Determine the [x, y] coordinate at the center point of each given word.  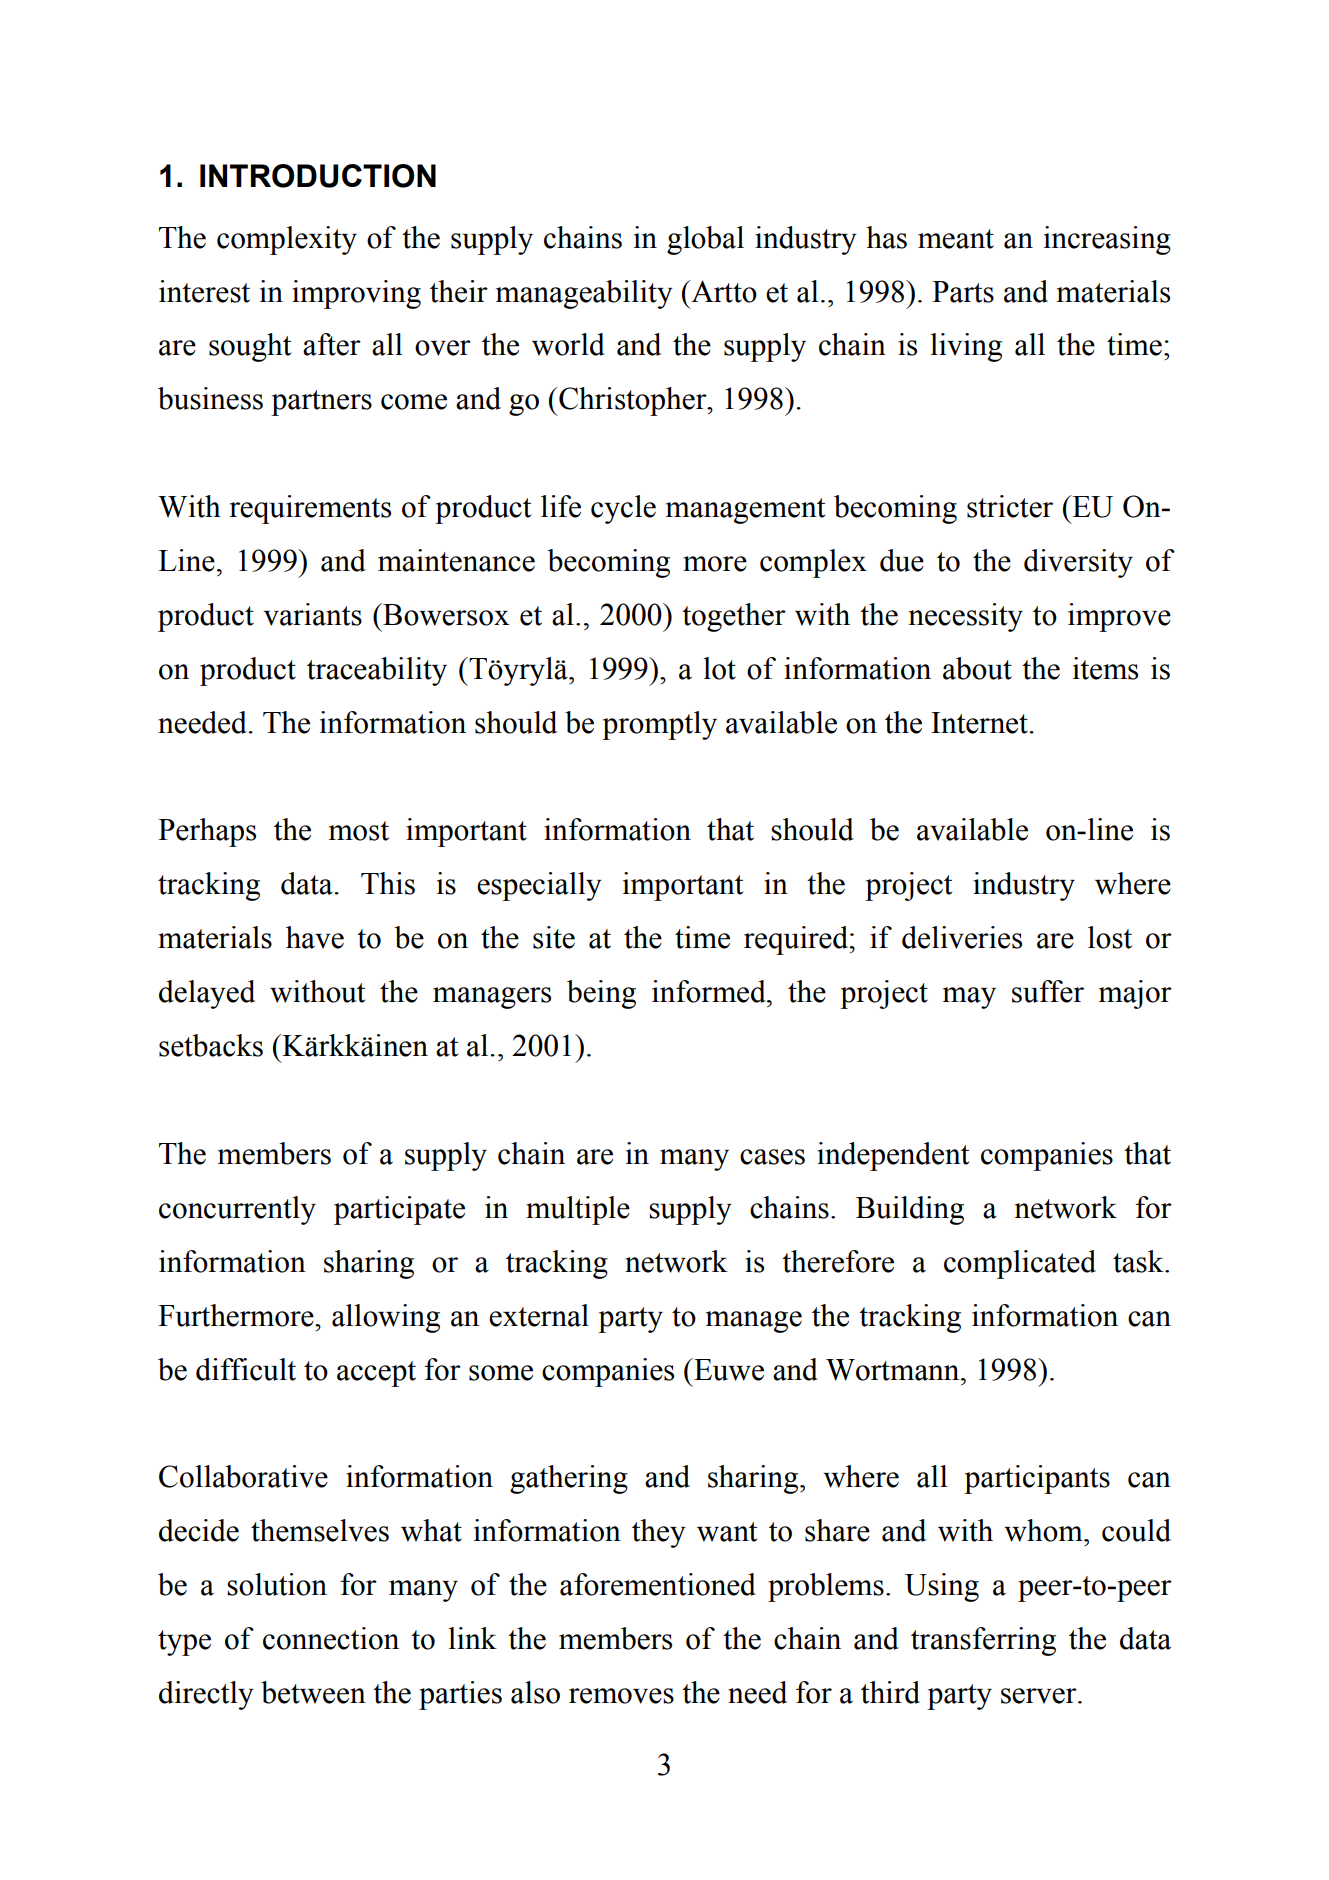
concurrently [237, 1210]
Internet [979, 723]
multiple [578, 1210]
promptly [659, 725]
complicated [1020, 1264]
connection [331, 1638]
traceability [377, 671]
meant [956, 239]
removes [621, 1696]
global [705, 240]
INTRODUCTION [318, 176]
